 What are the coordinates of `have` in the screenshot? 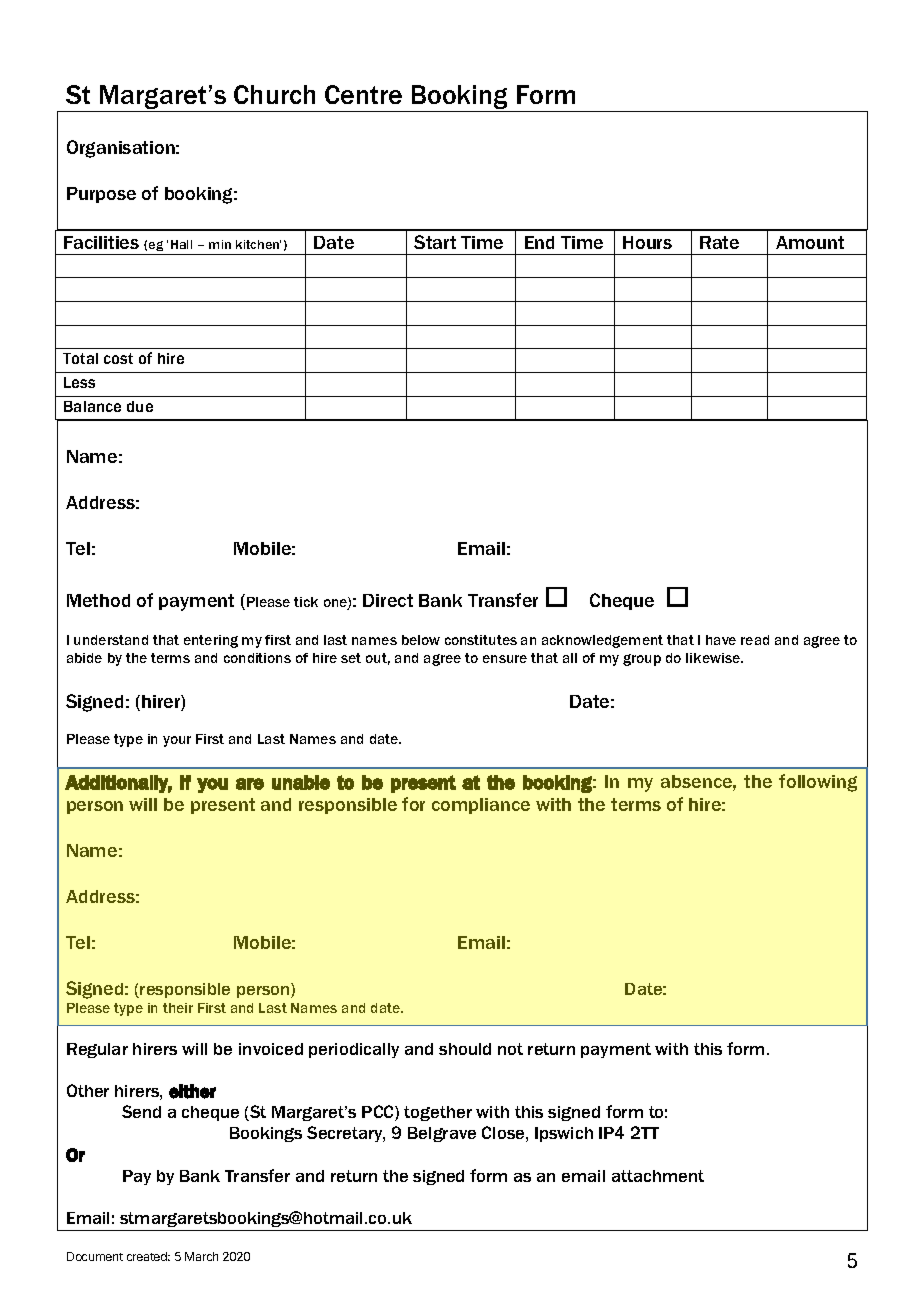 It's located at (721, 640).
